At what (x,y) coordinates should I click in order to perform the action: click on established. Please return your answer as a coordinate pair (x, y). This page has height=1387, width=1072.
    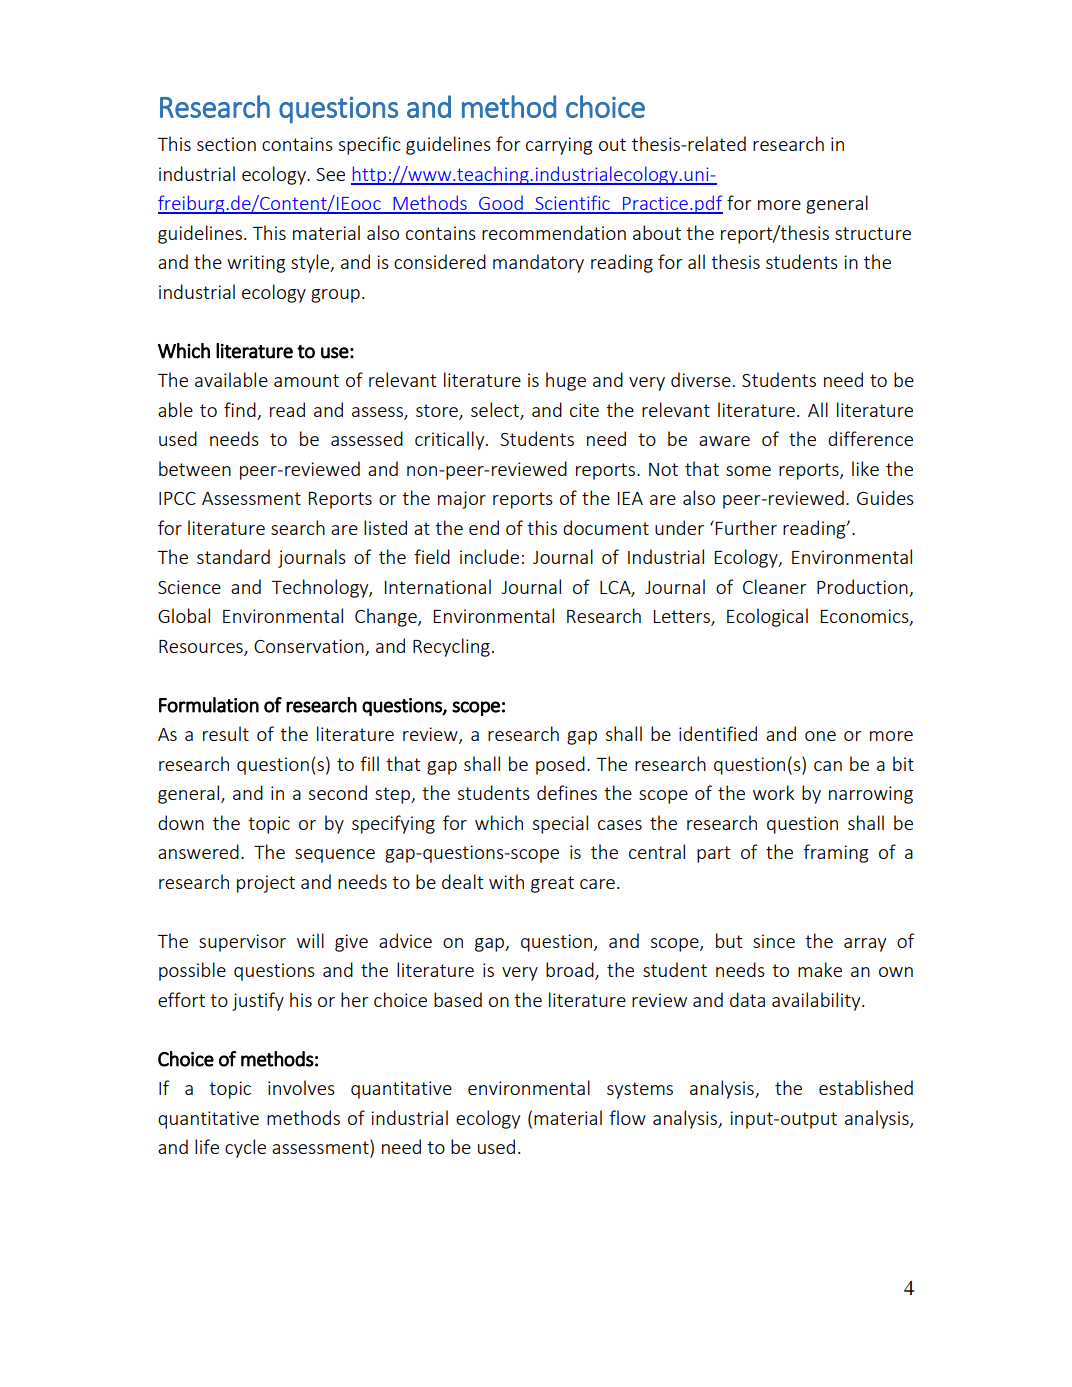
    Looking at the image, I should click on (866, 1087).
